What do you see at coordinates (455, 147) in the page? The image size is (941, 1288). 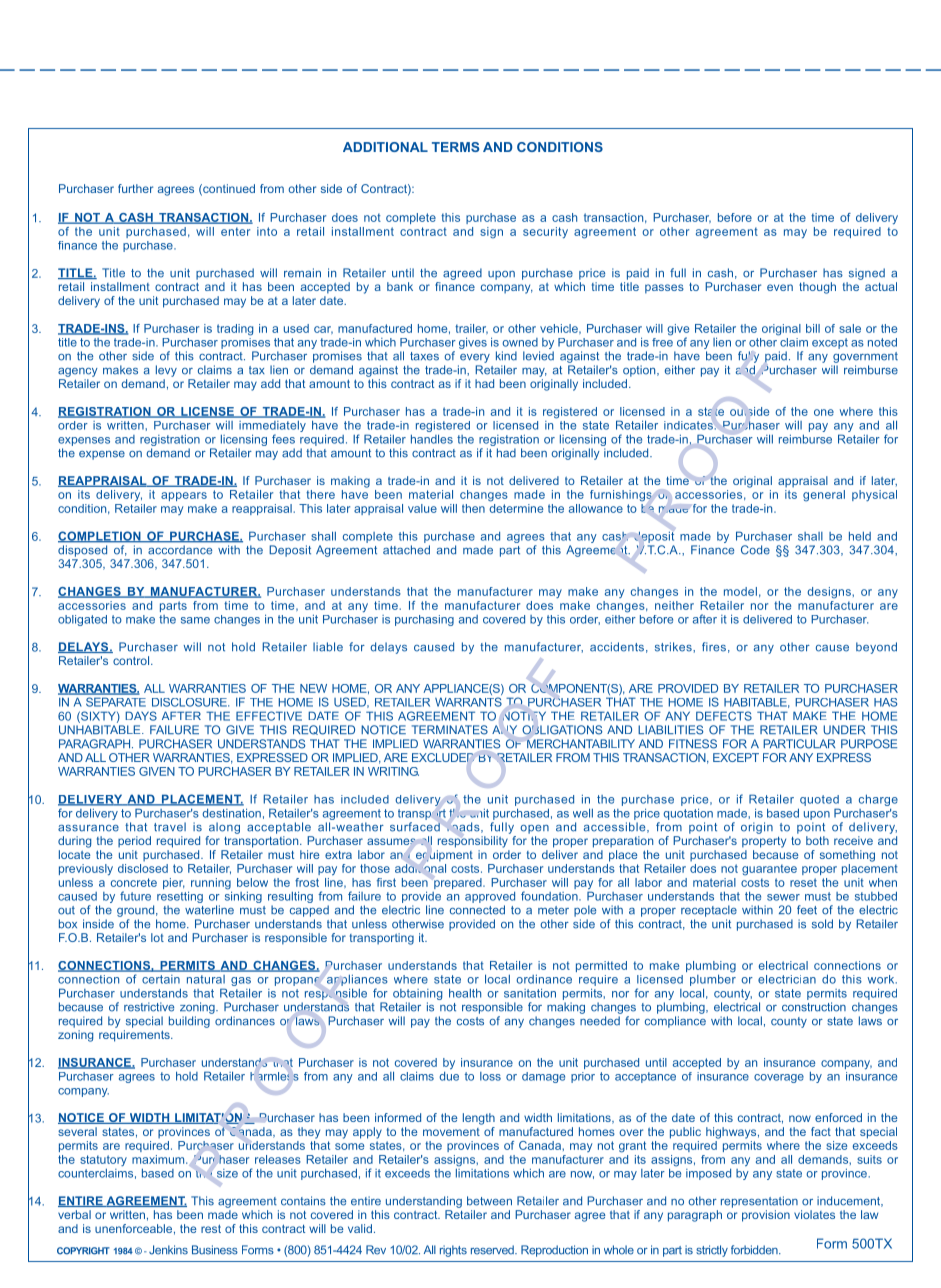 I see `TERMS` at bounding box center [455, 147].
